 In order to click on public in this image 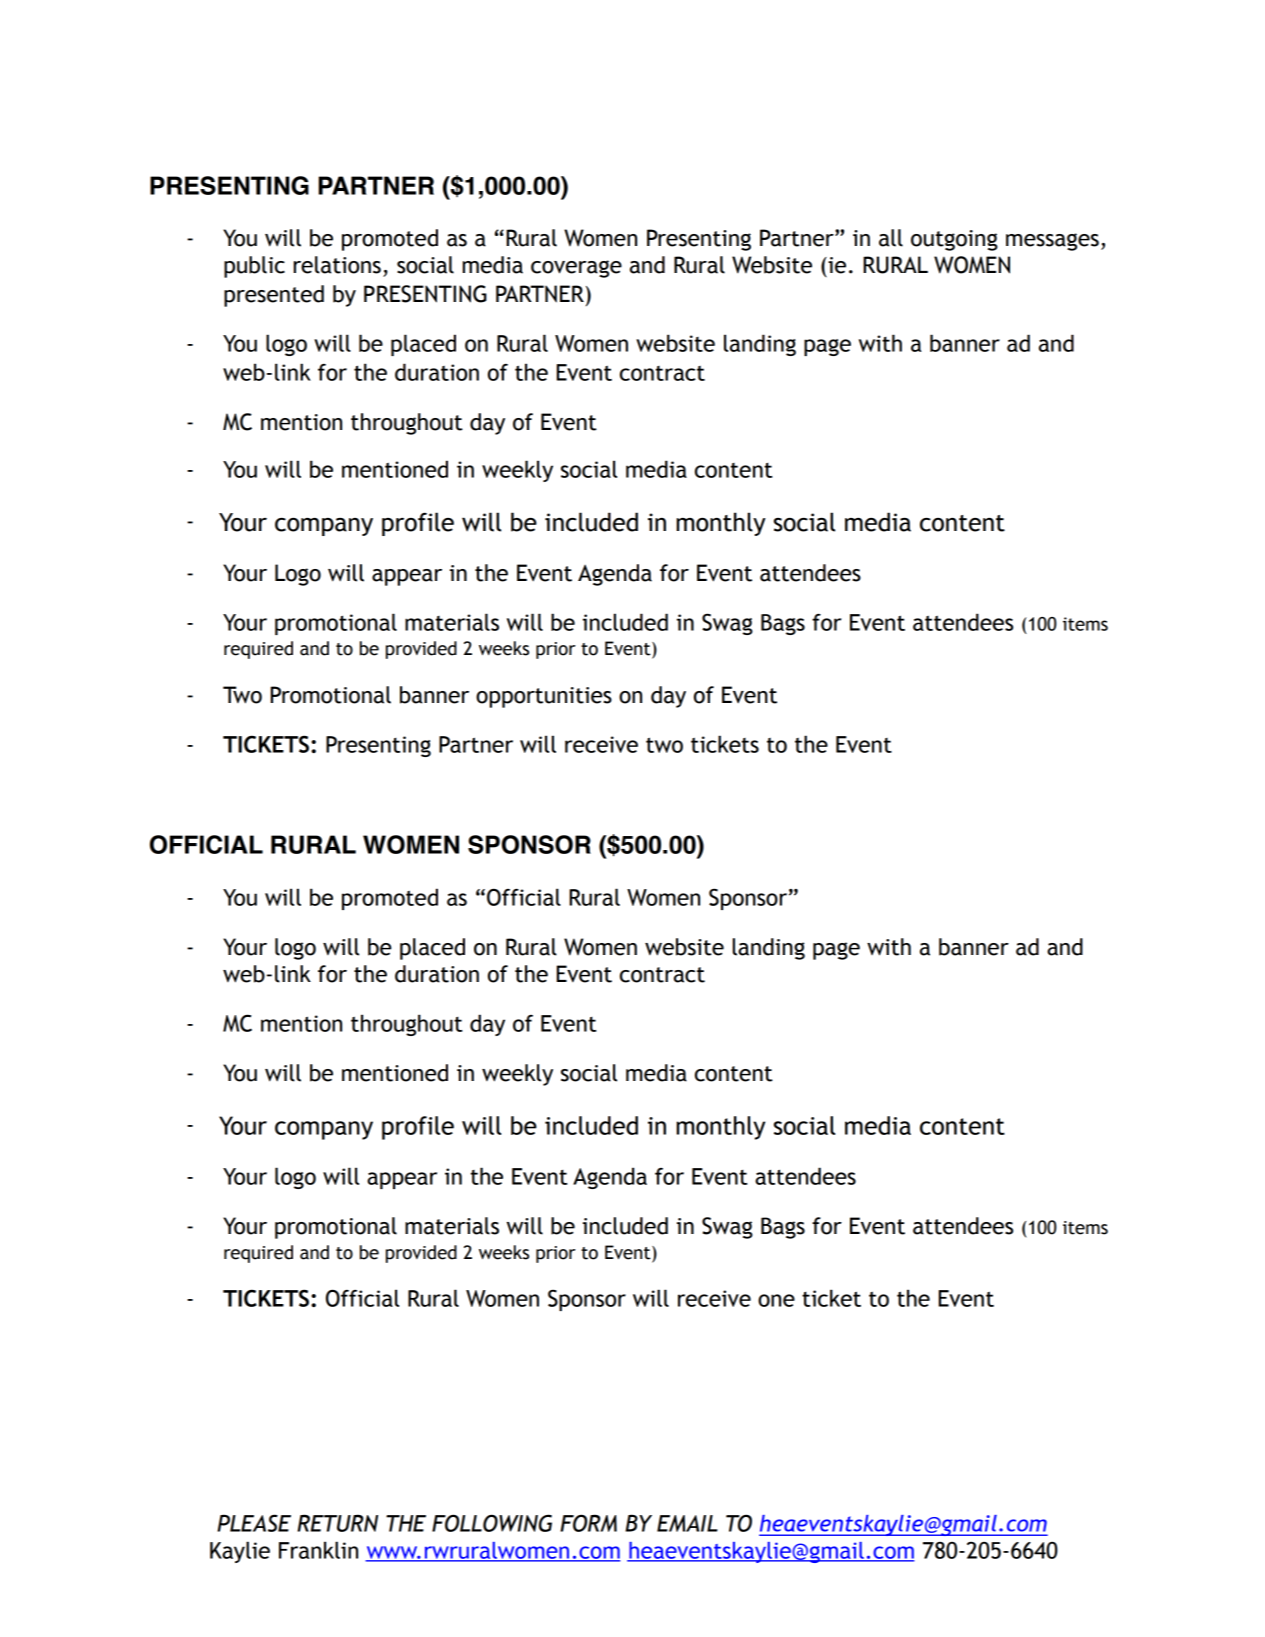, I will do `click(254, 267)`.
